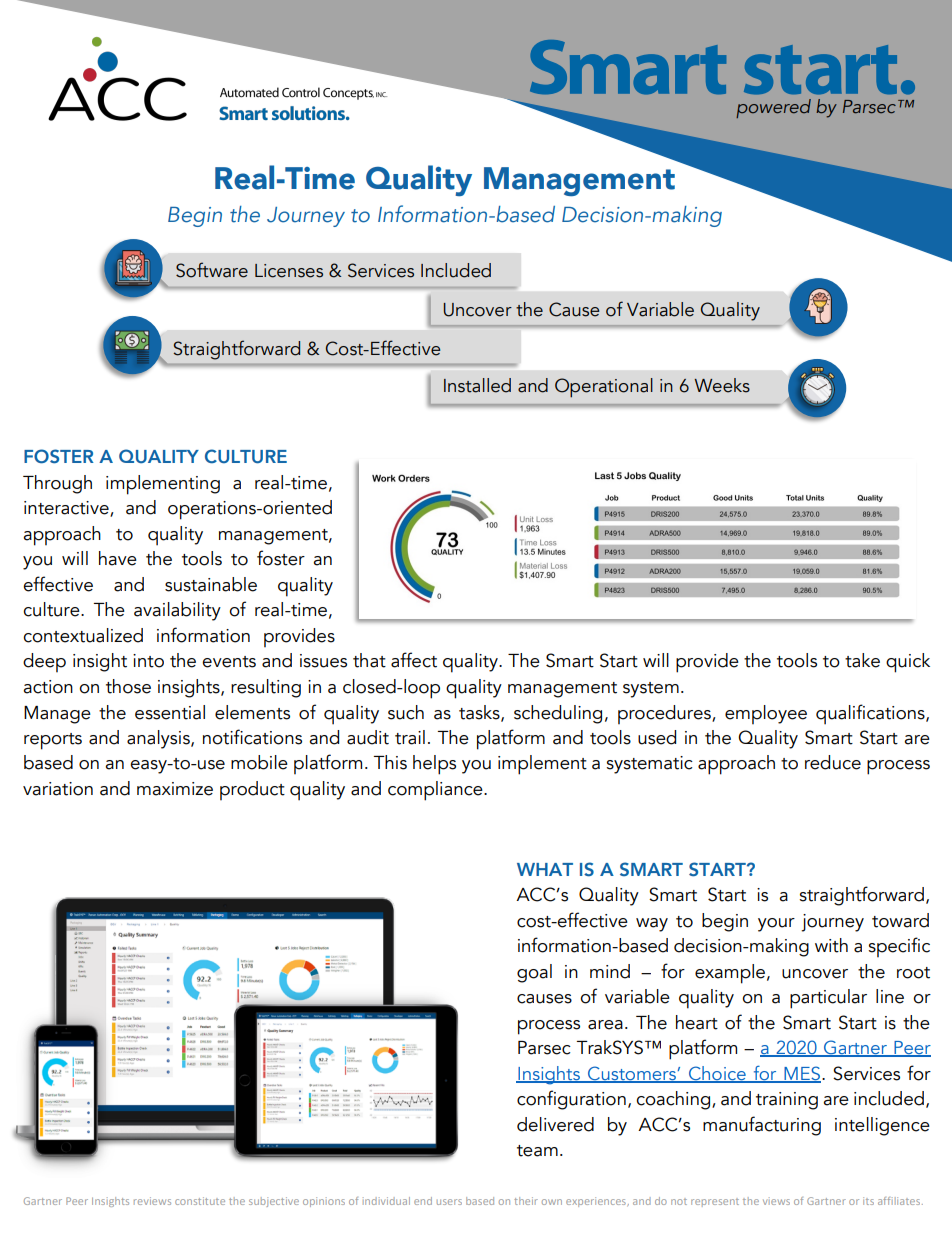  What do you see at coordinates (200, 1201) in the image?
I see `constitute` at bounding box center [200, 1201].
